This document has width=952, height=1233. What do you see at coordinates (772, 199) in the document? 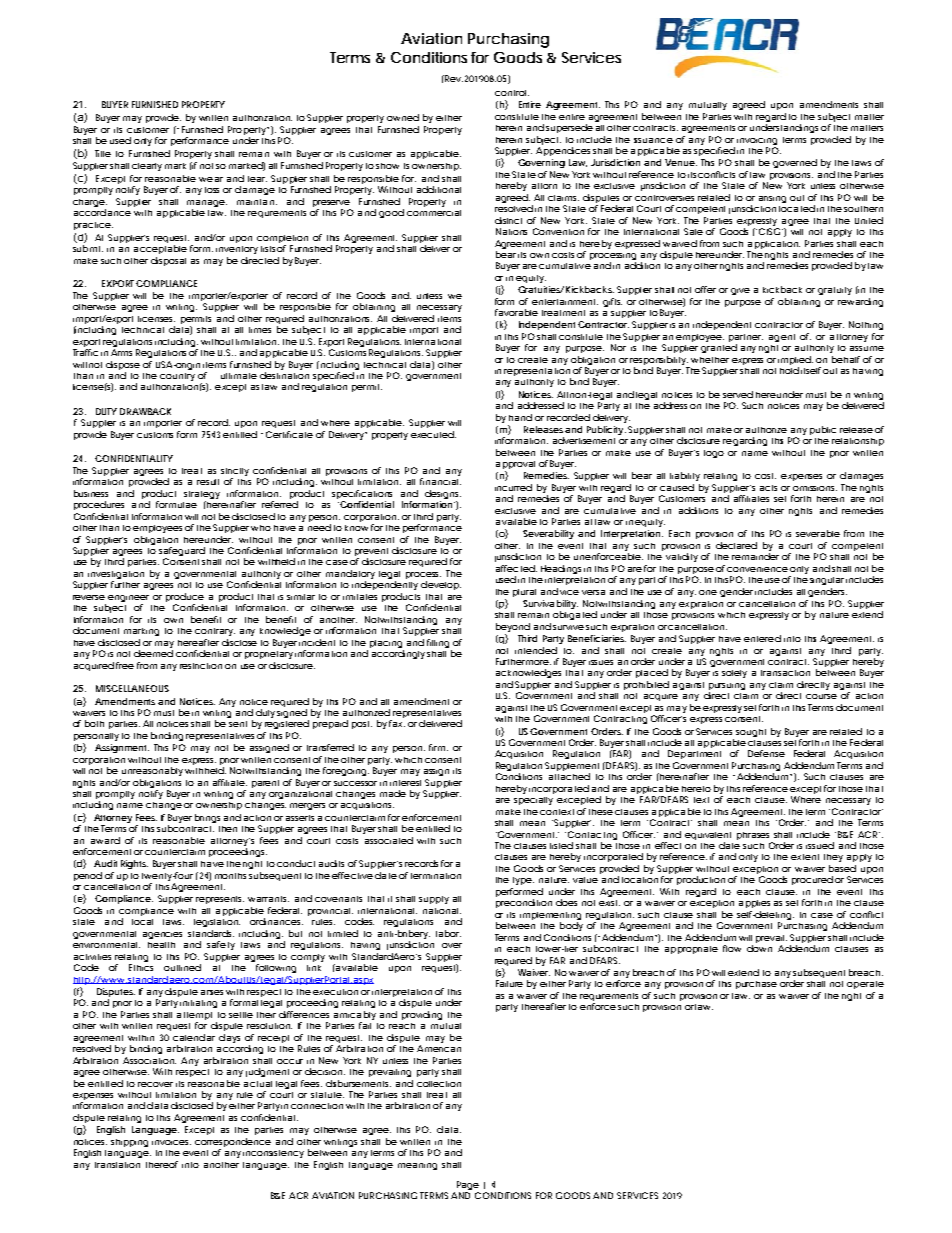
I see `arising` at bounding box center [772, 199].
